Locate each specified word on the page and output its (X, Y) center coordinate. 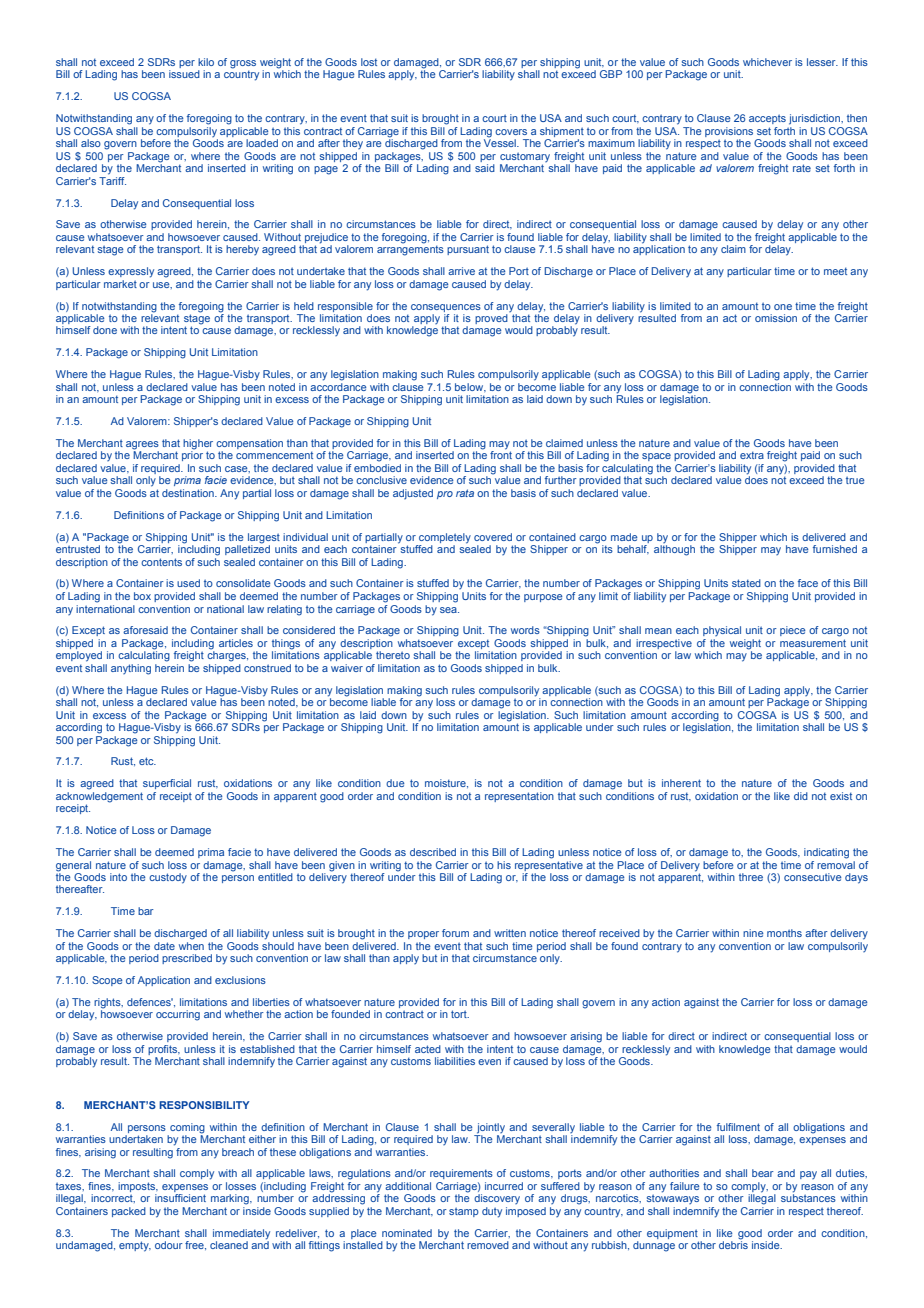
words (525, 630)
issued (184, 74)
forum (455, 933)
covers (511, 132)
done (105, 330)
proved (491, 319)
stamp (464, 1212)
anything (131, 669)
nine (753, 933)
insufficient (180, 1198)
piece (793, 631)
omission (776, 318)
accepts (767, 119)
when (191, 944)
